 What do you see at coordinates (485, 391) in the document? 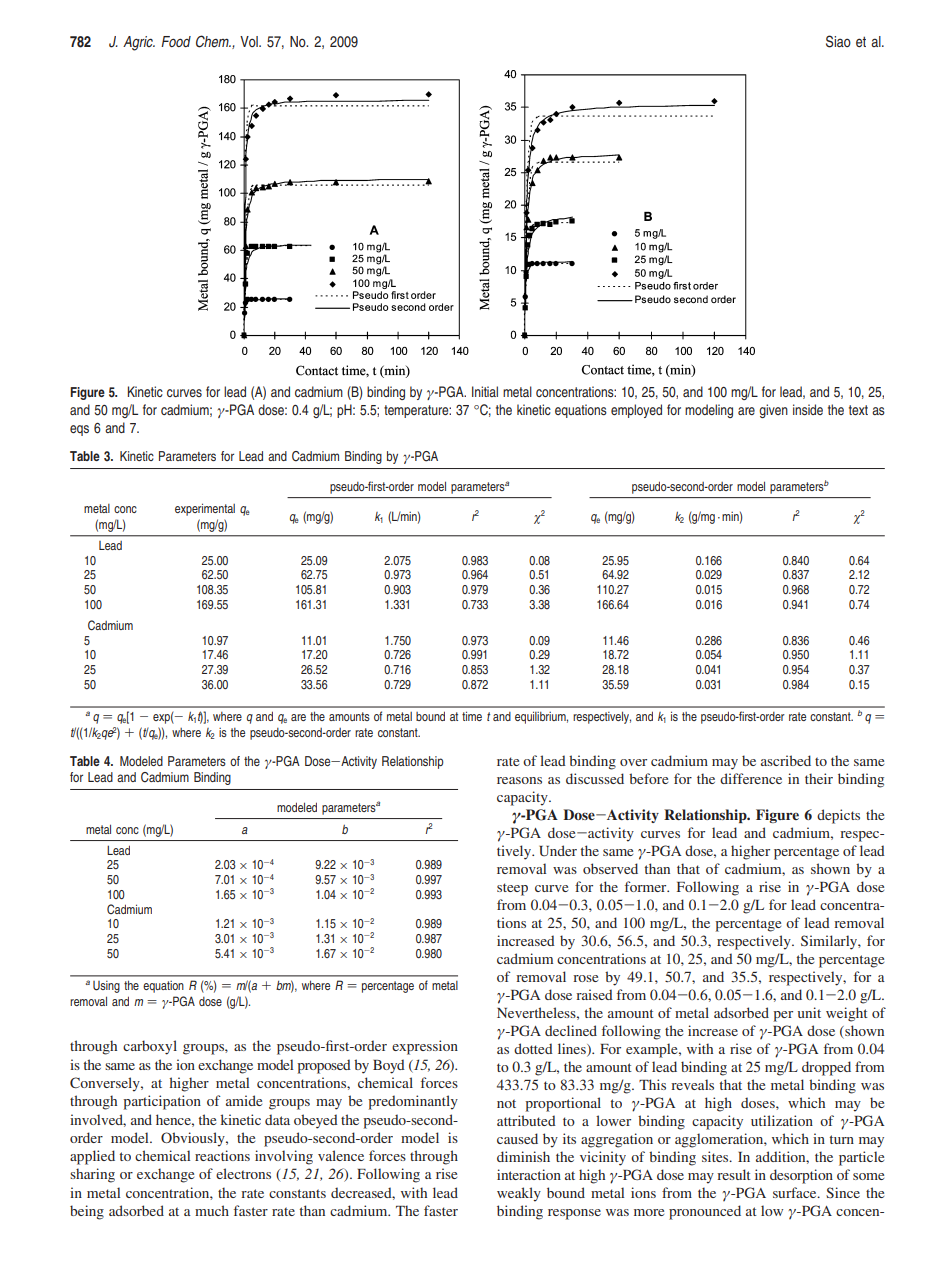
I see `Initial` at bounding box center [485, 391].
